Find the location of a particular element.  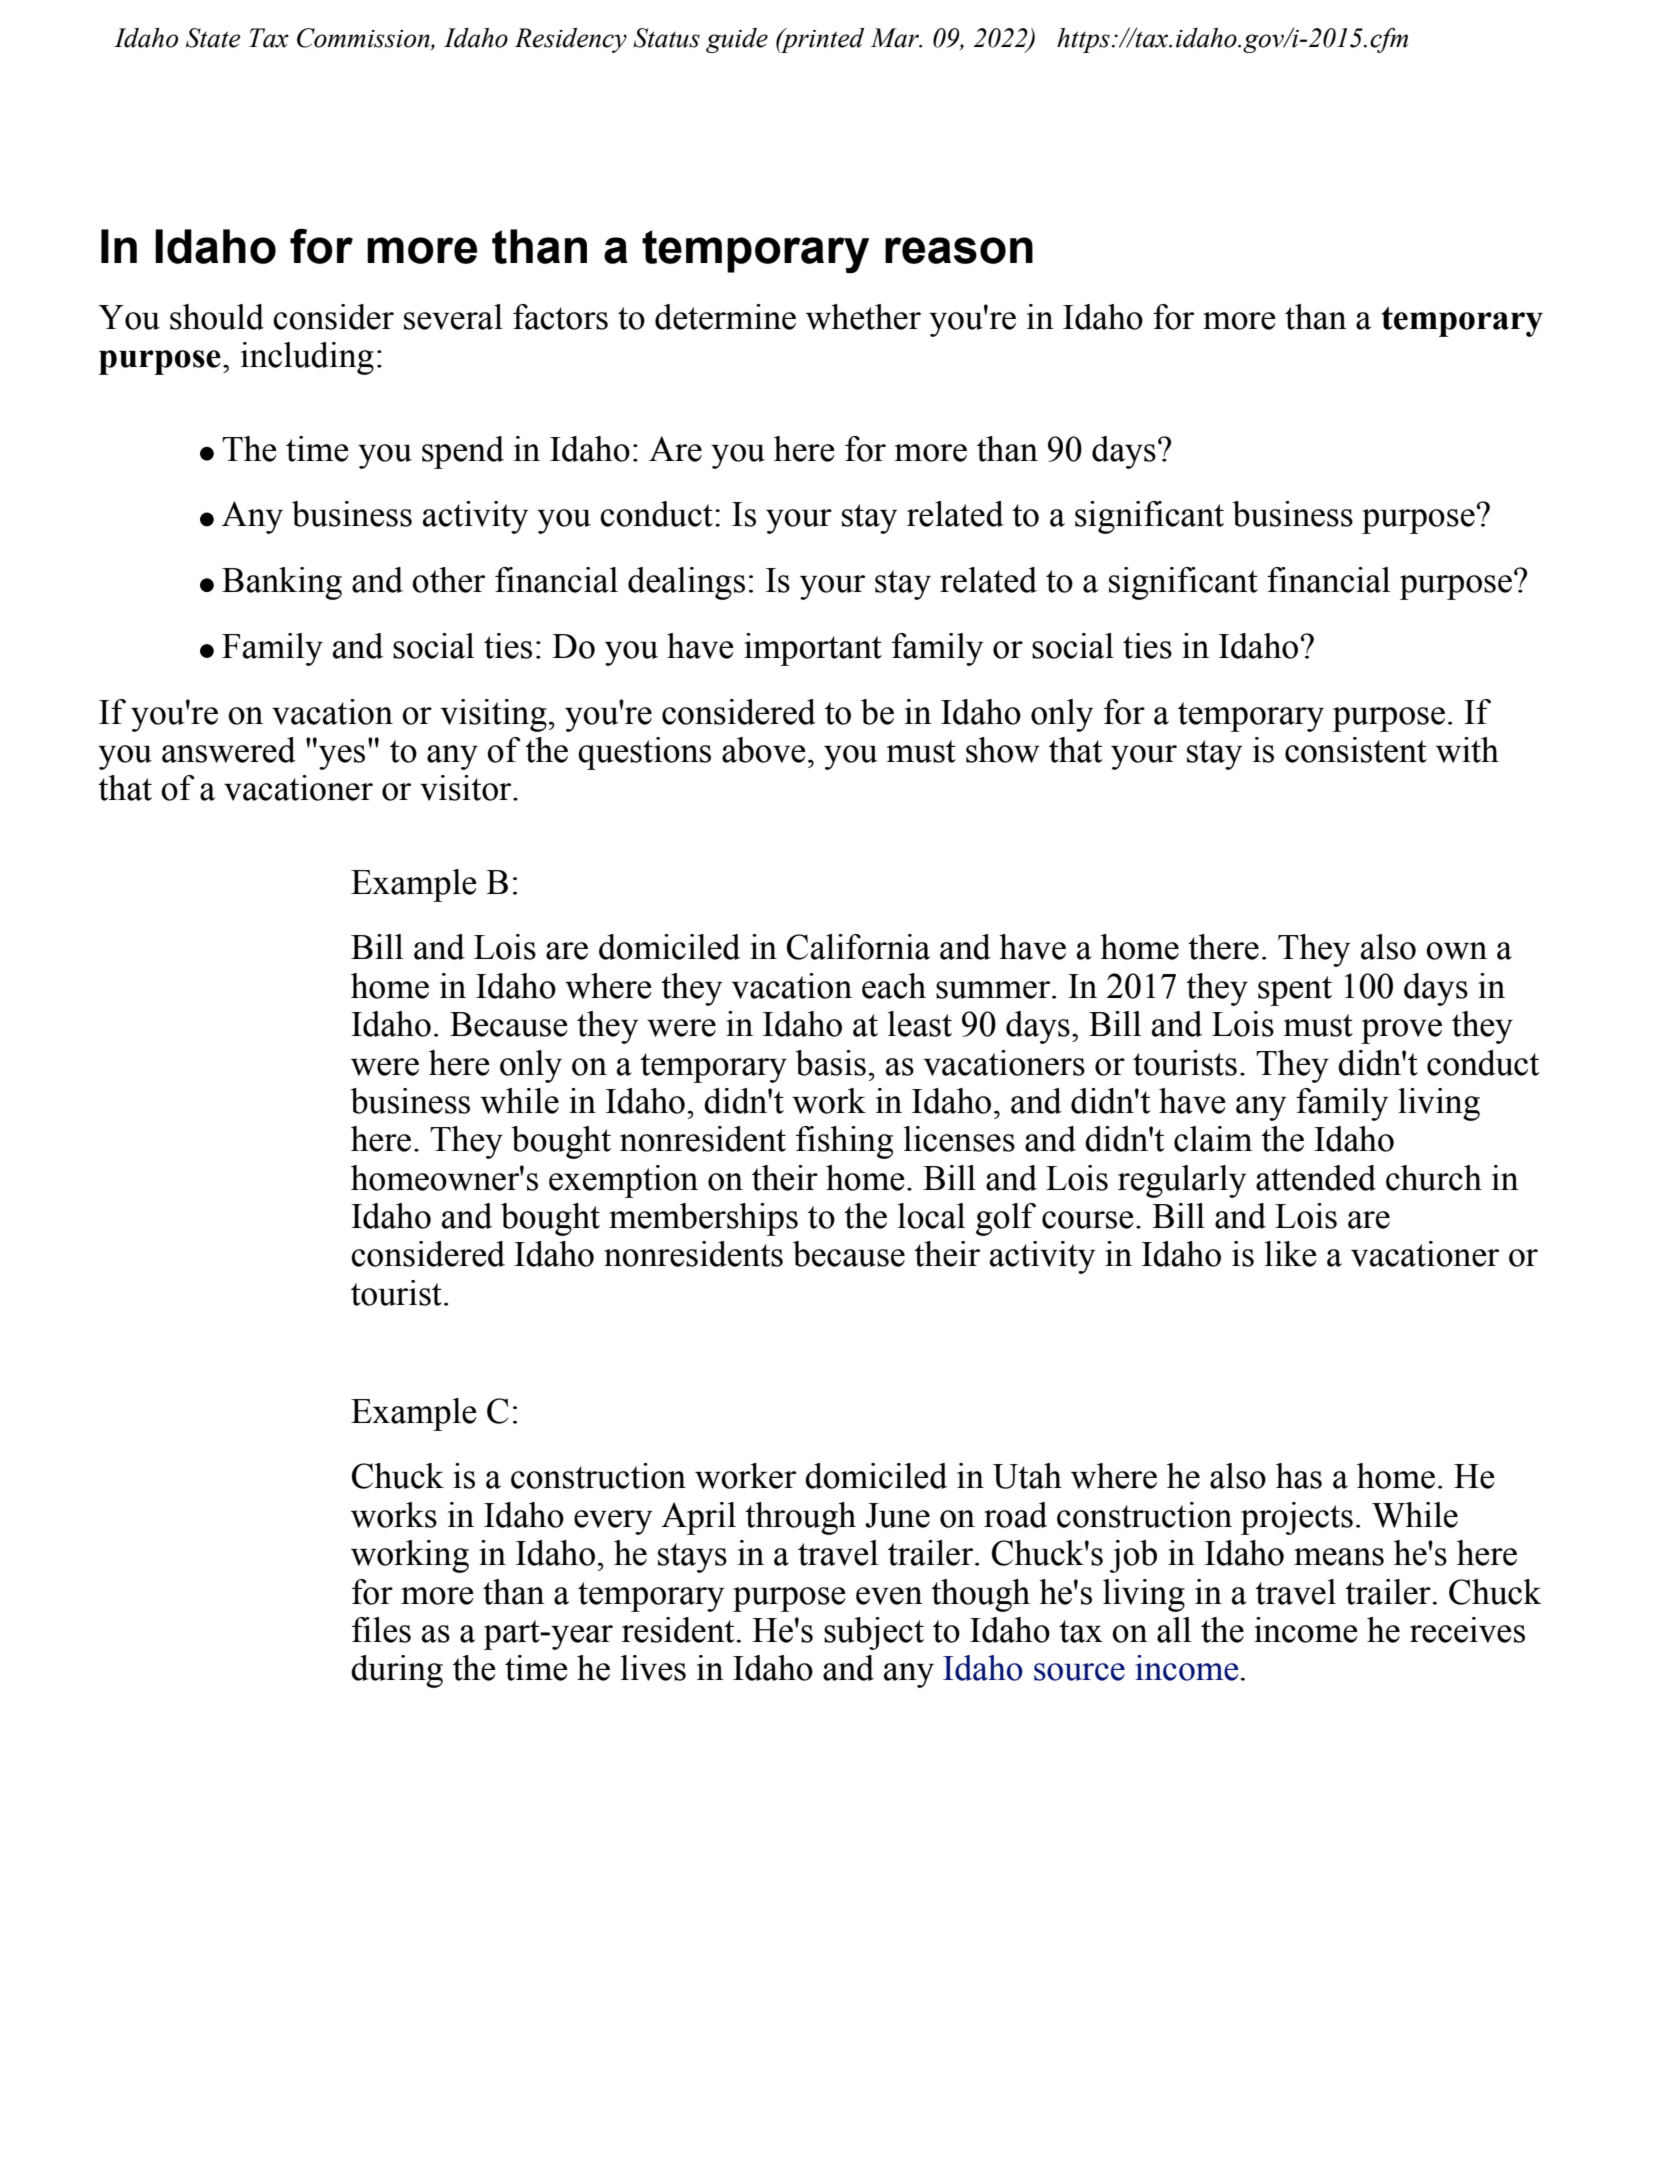

spent is located at coordinates (1295, 991).
